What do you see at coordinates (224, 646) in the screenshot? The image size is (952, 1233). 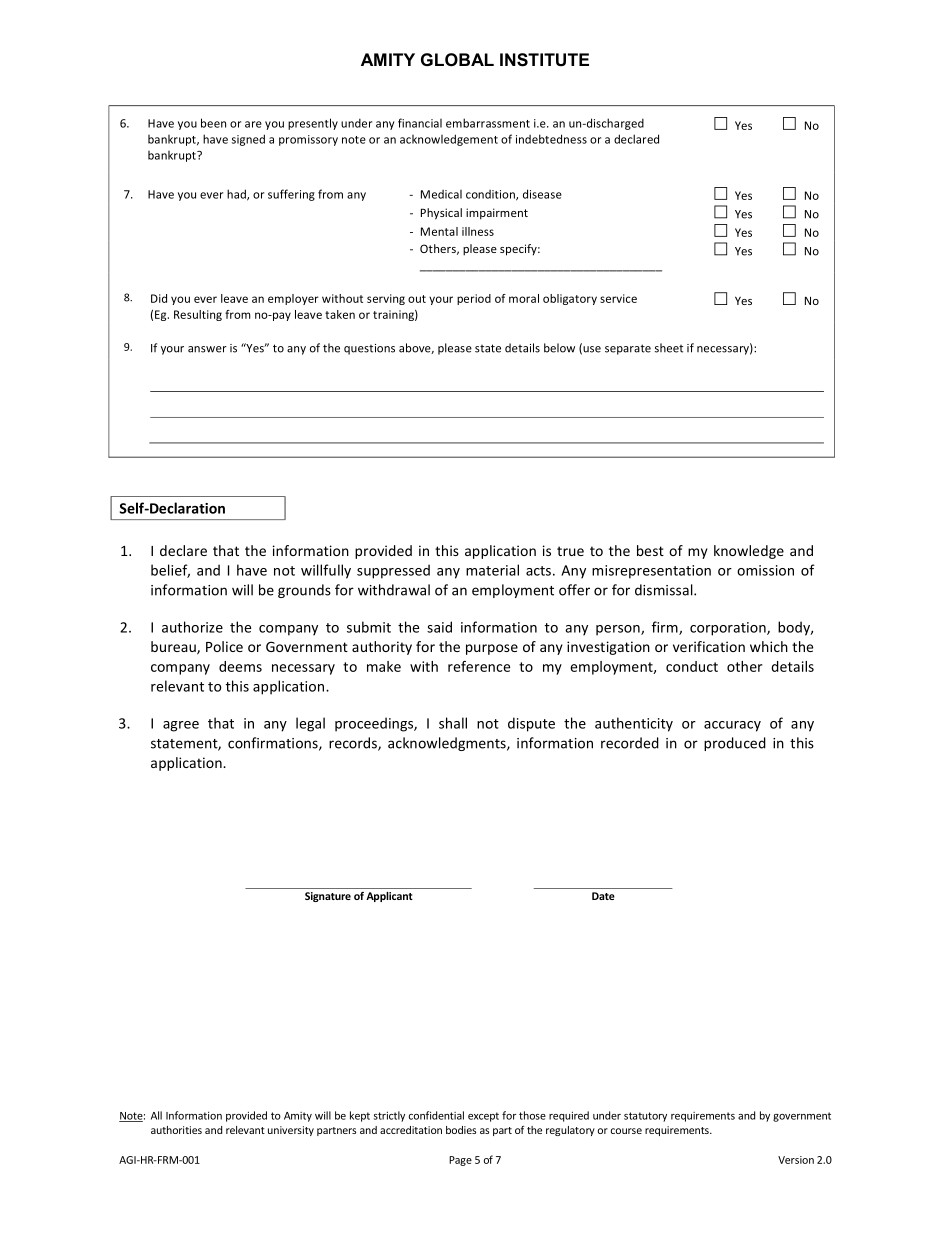 I see `Police` at bounding box center [224, 646].
